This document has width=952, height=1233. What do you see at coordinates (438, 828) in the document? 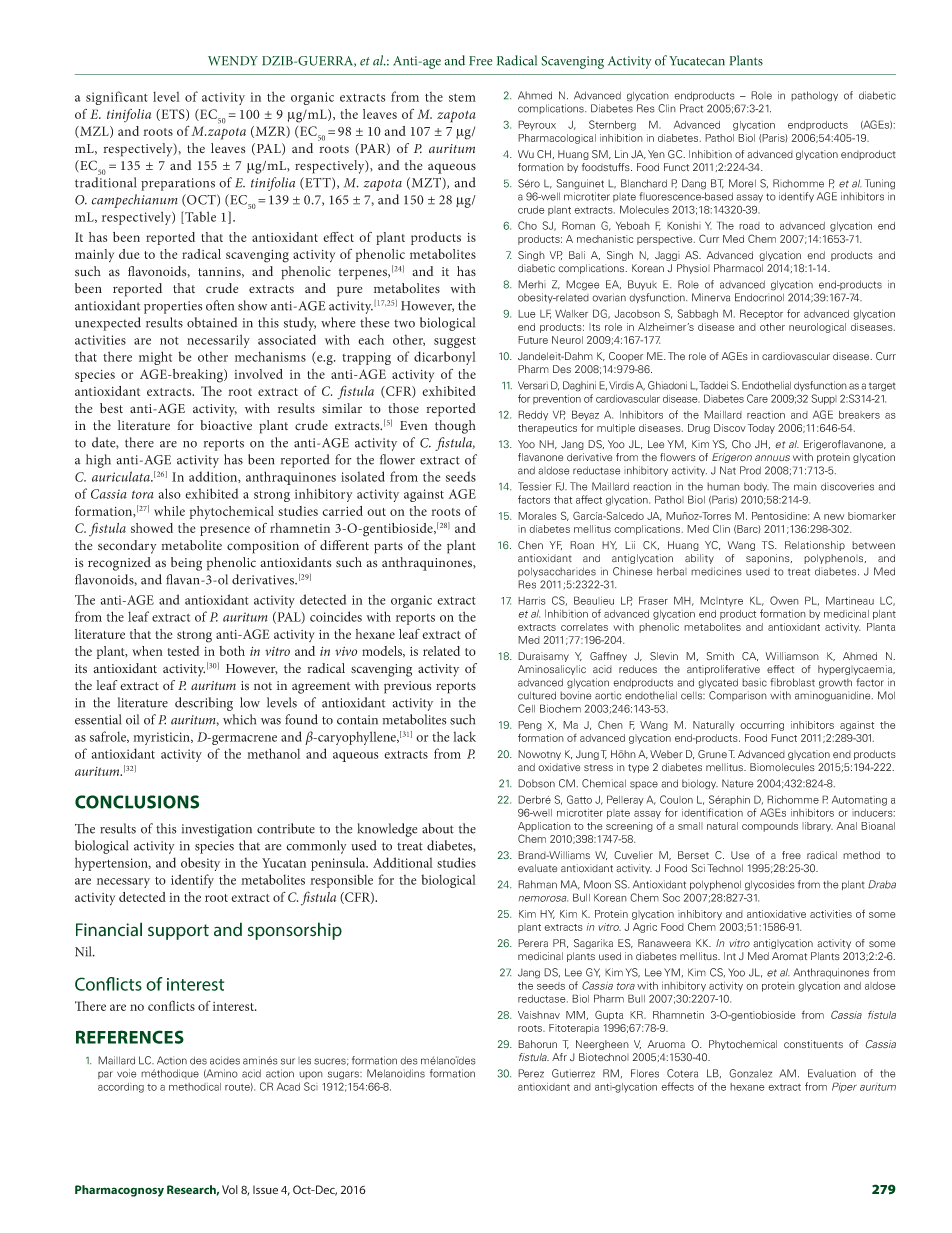
I see `about` at bounding box center [438, 828].
